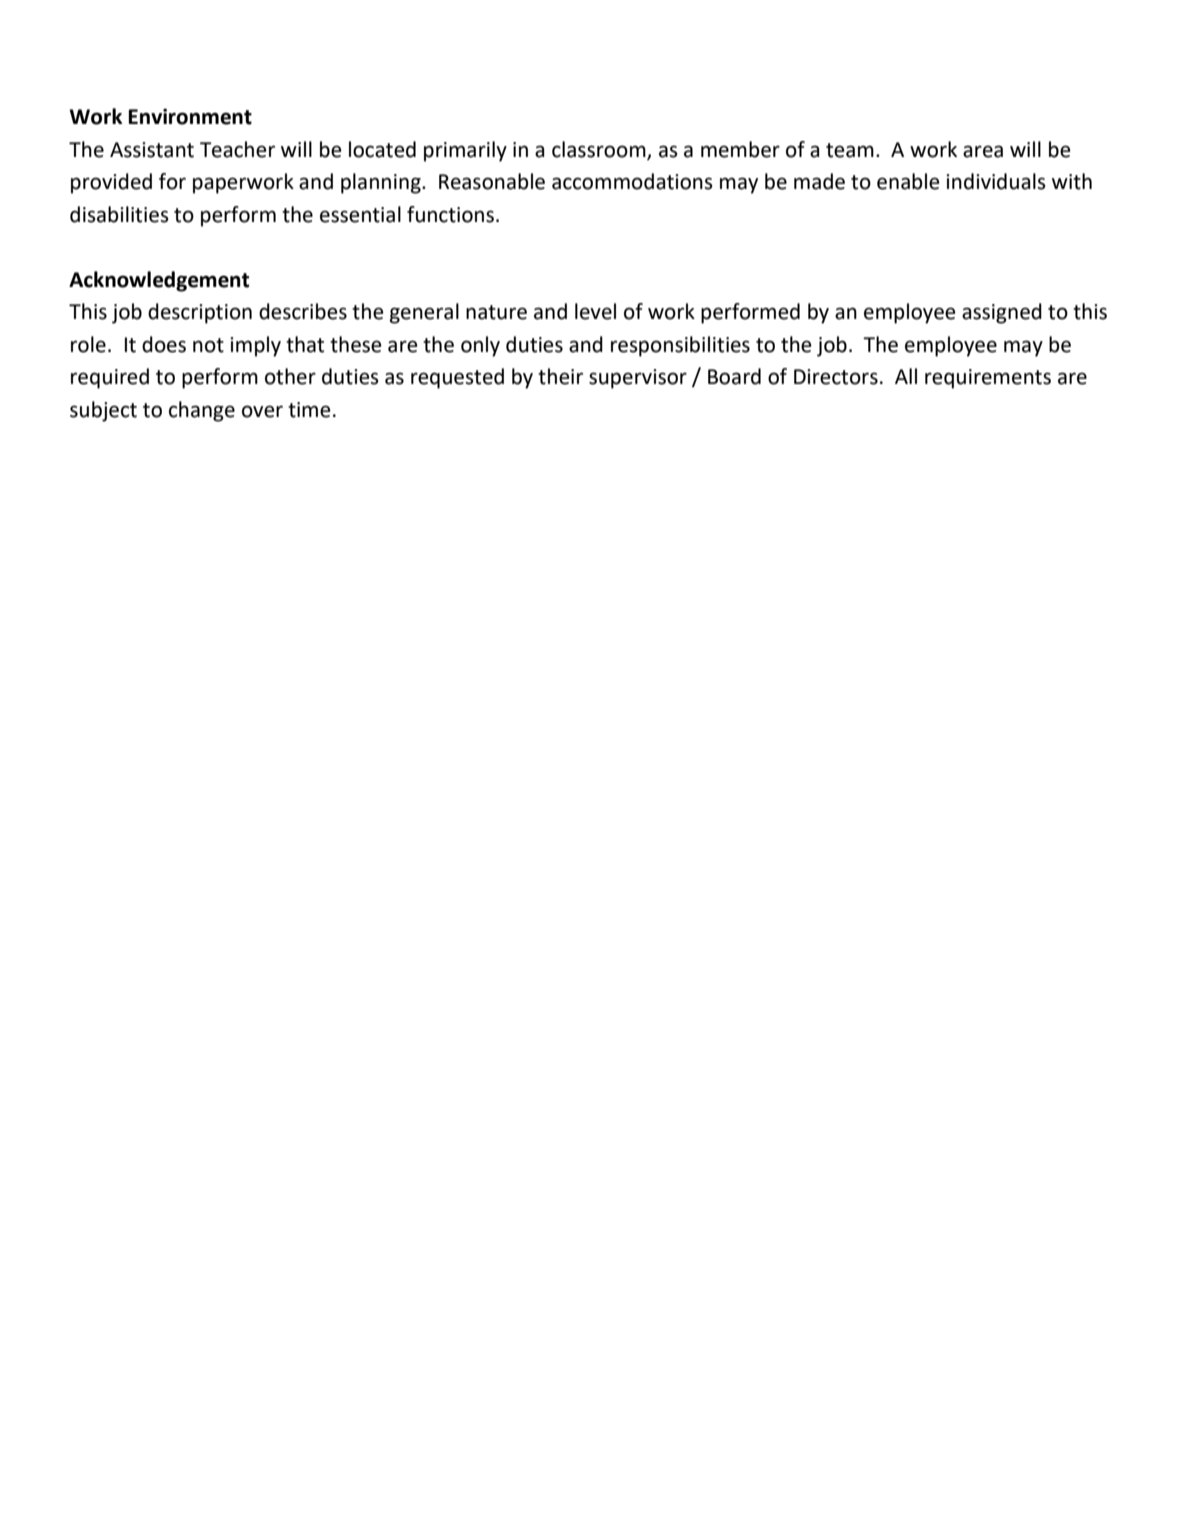 This image has height=1530, width=1182. Describe the element at coordinates (600, 150) in the image. I see `classroom` at that location.
